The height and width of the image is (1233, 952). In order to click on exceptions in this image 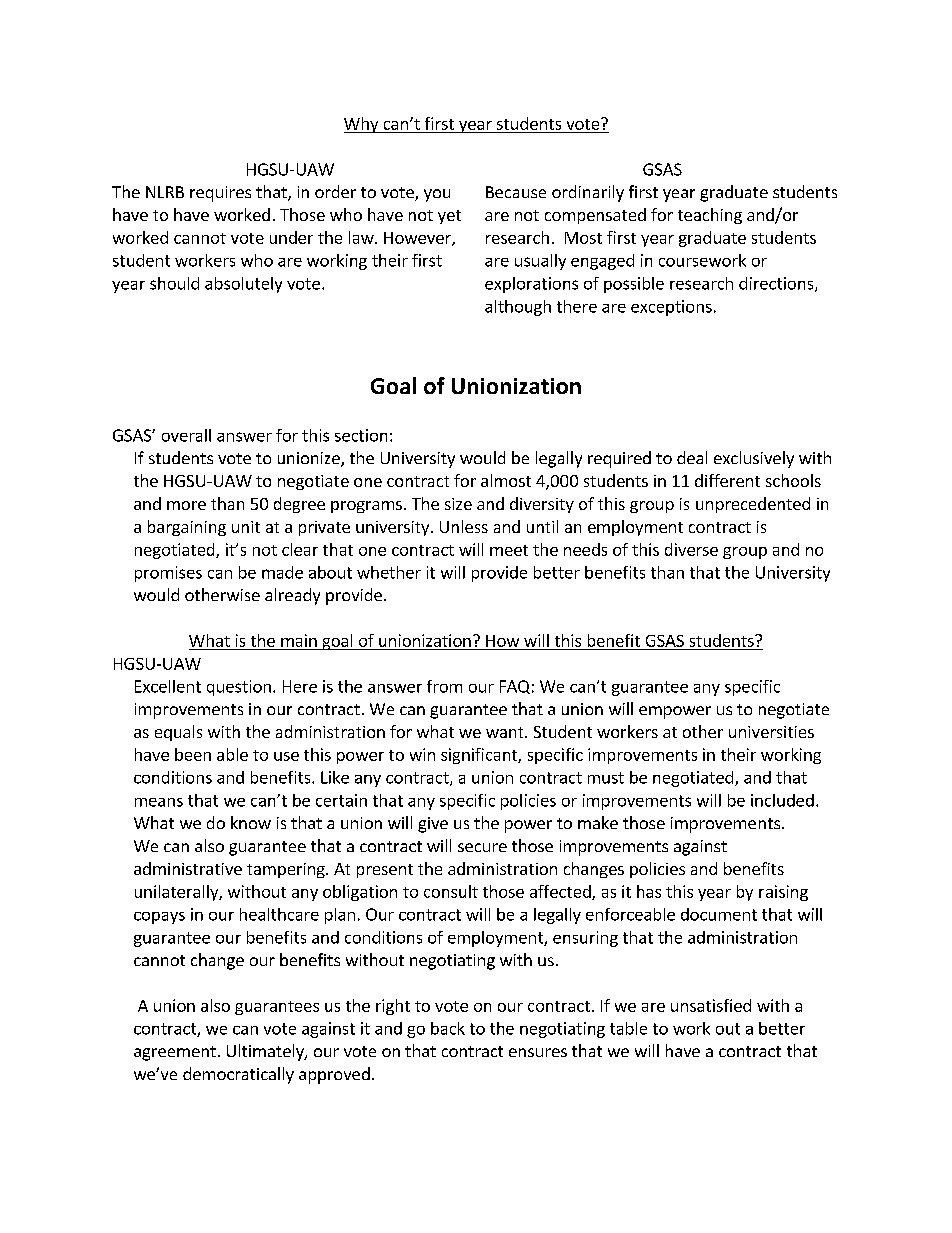, I will do `click(671, 308)`.
